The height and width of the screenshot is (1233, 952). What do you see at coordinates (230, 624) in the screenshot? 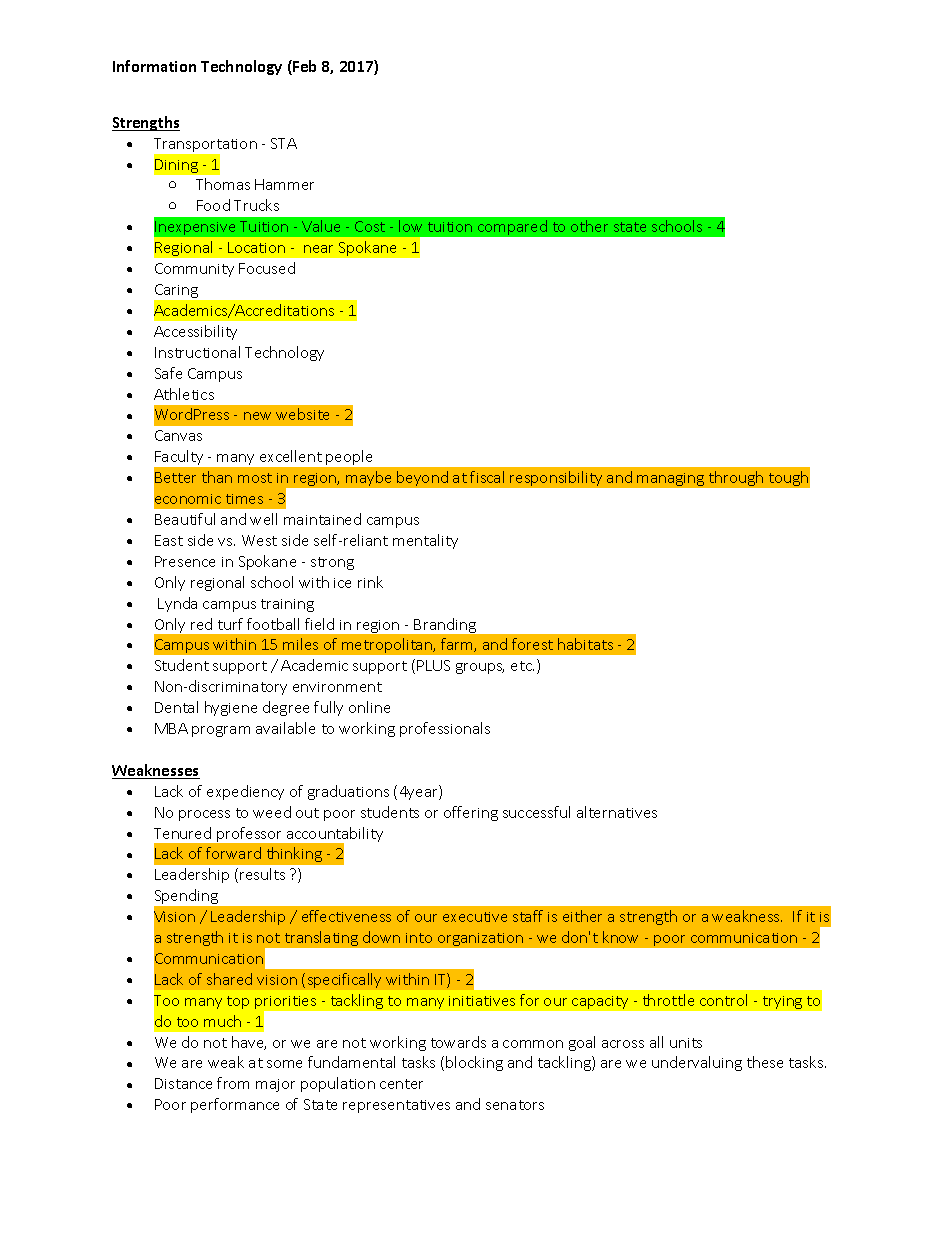
I see `turf` at bounding box center [230, 624].
